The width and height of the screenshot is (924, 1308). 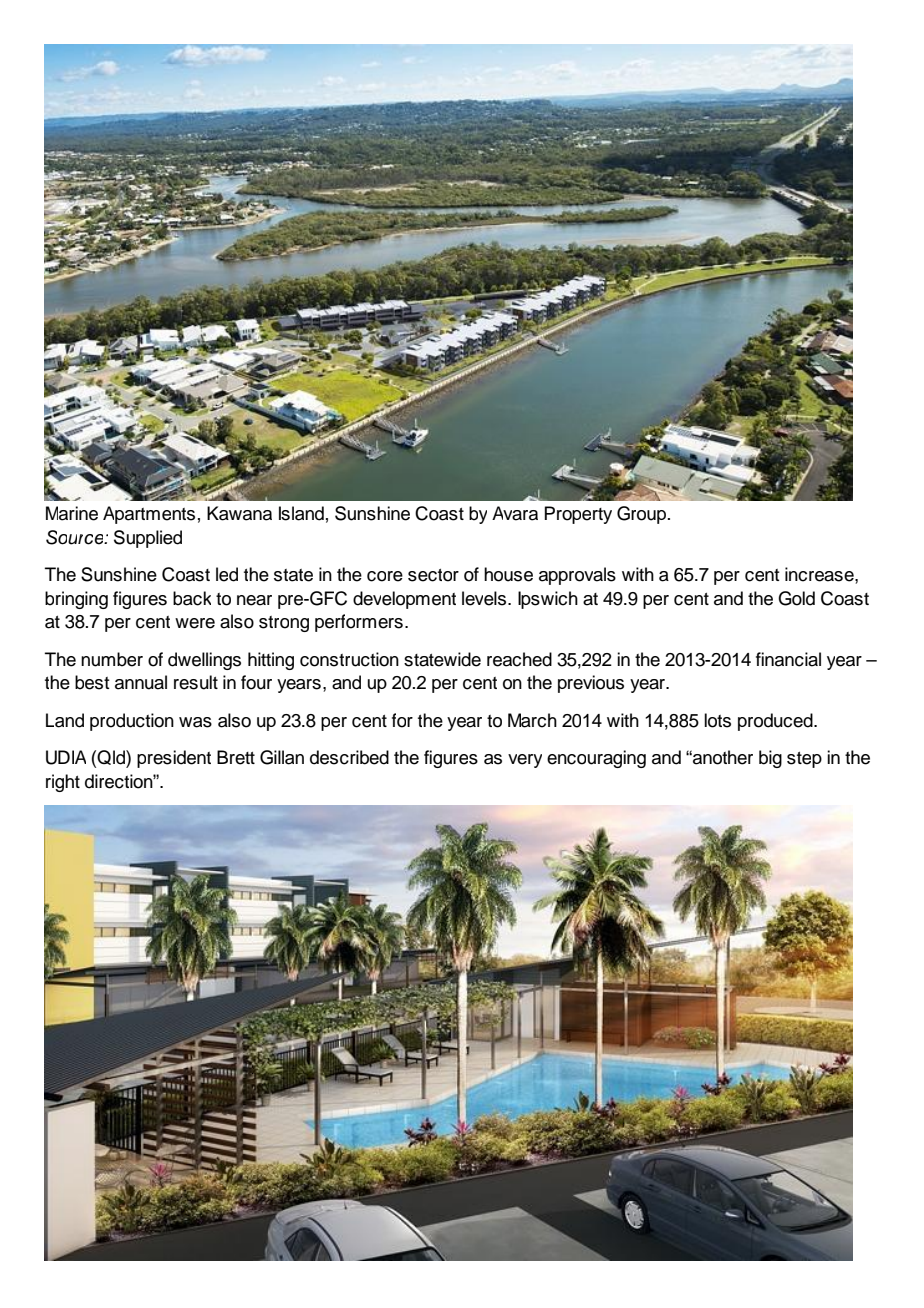 What do you see at coordinates (149, 515) in the screenshot?
I see `Apartments` at bounding box center [149, 515].
